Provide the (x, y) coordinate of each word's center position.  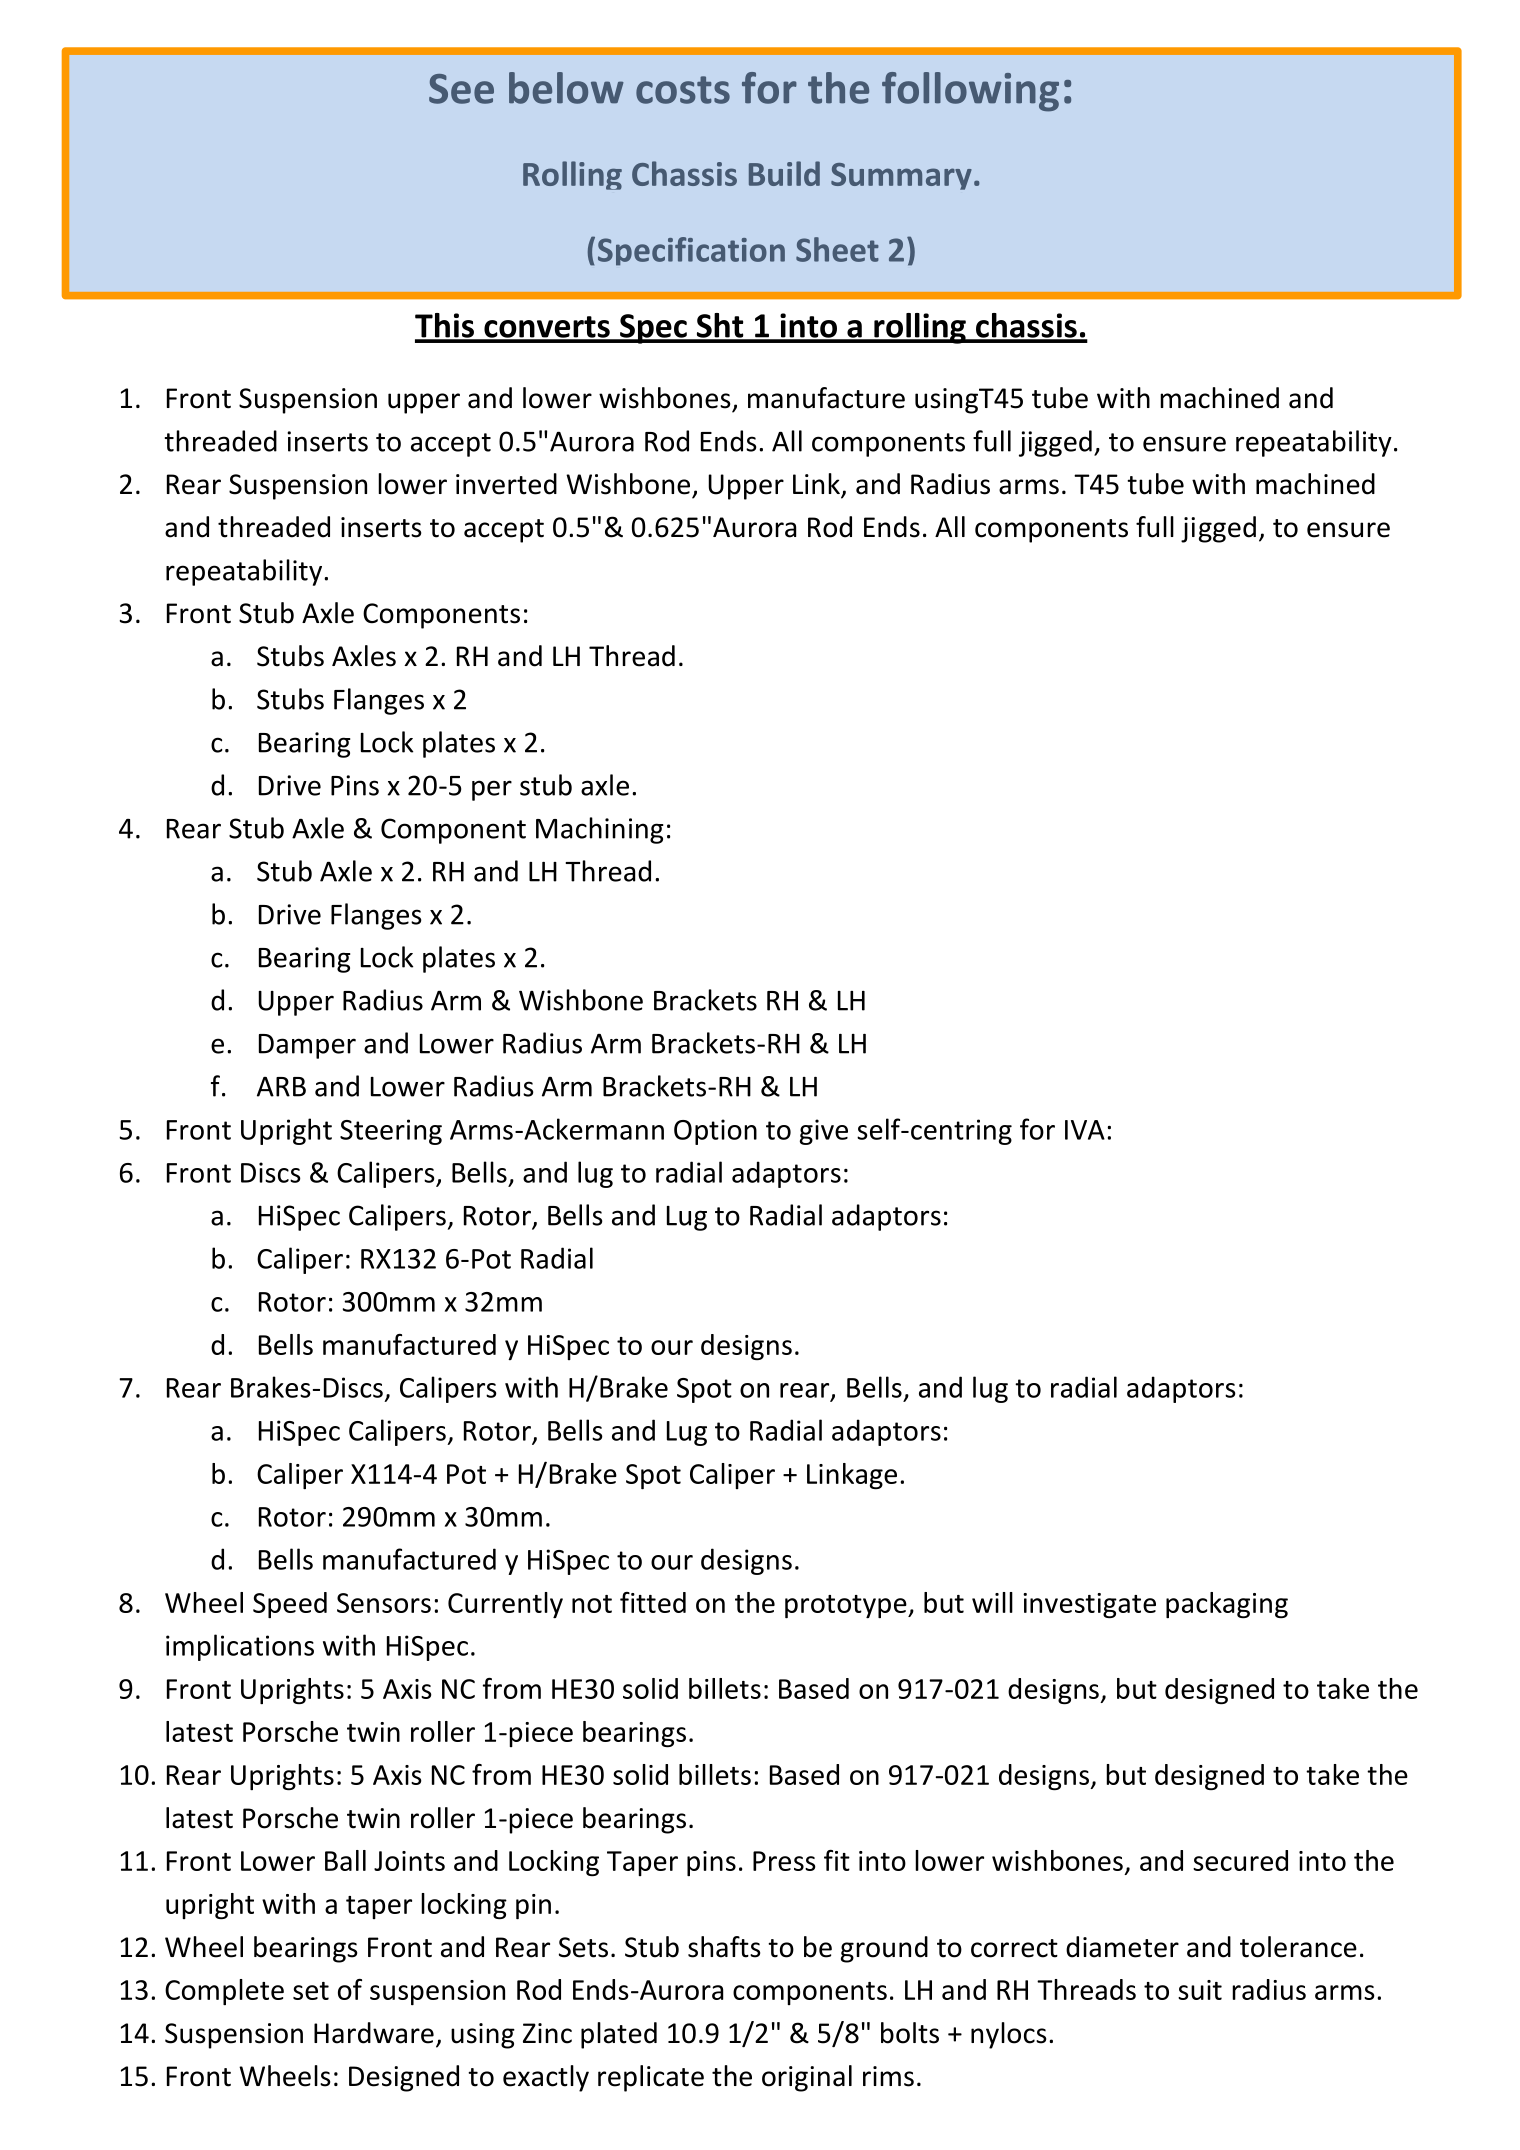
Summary (901, 176)
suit (1200, 1990)
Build (784, 173)
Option (715, 1132)
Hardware (374, 2033)
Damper (307, 1046)
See (461, 89)
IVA (1085, 1130)
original (807, 2078)
